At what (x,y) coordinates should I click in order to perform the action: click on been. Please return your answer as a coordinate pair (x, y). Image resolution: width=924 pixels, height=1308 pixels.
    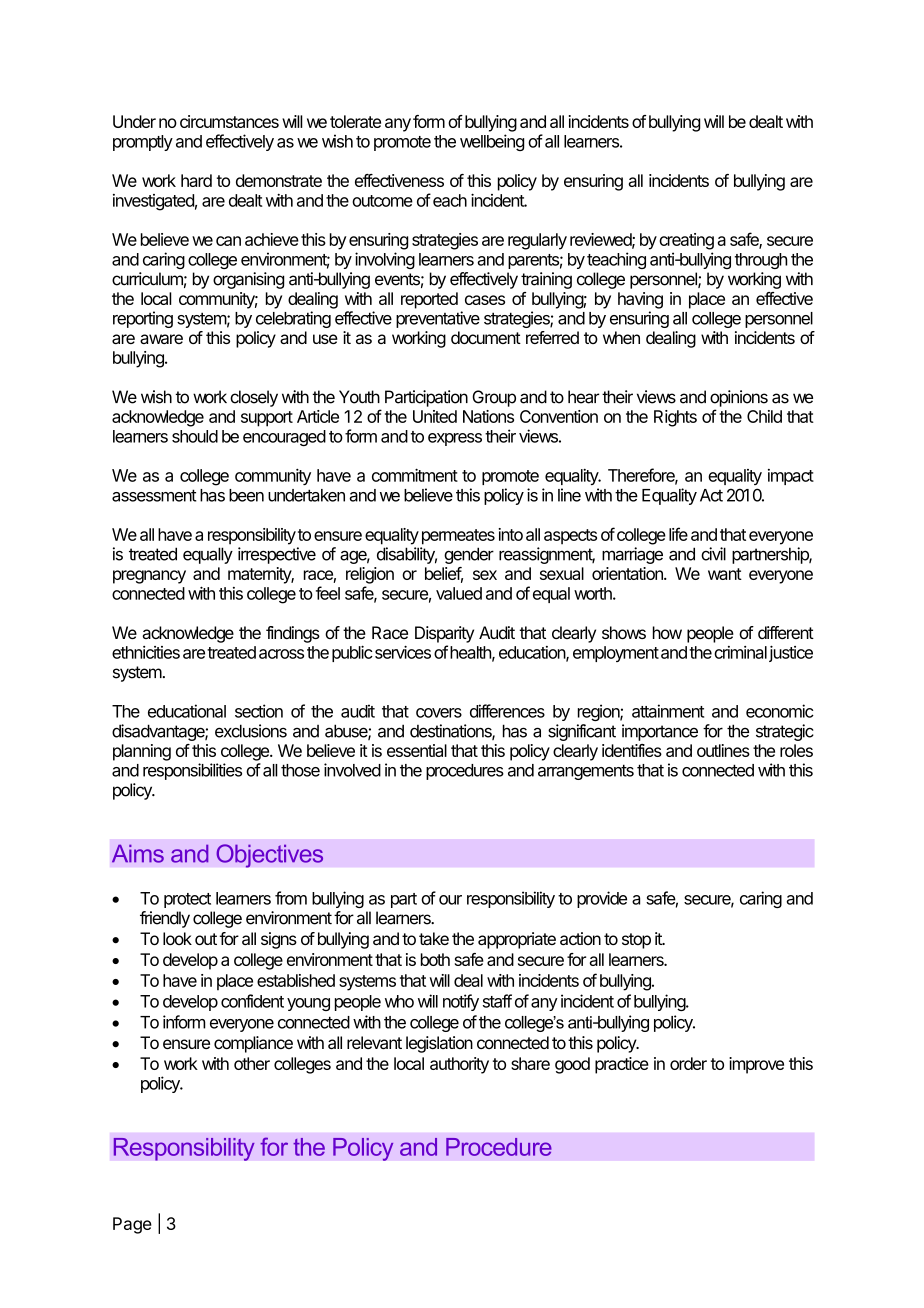
    Looking at the image, I should click on (246, 495).
